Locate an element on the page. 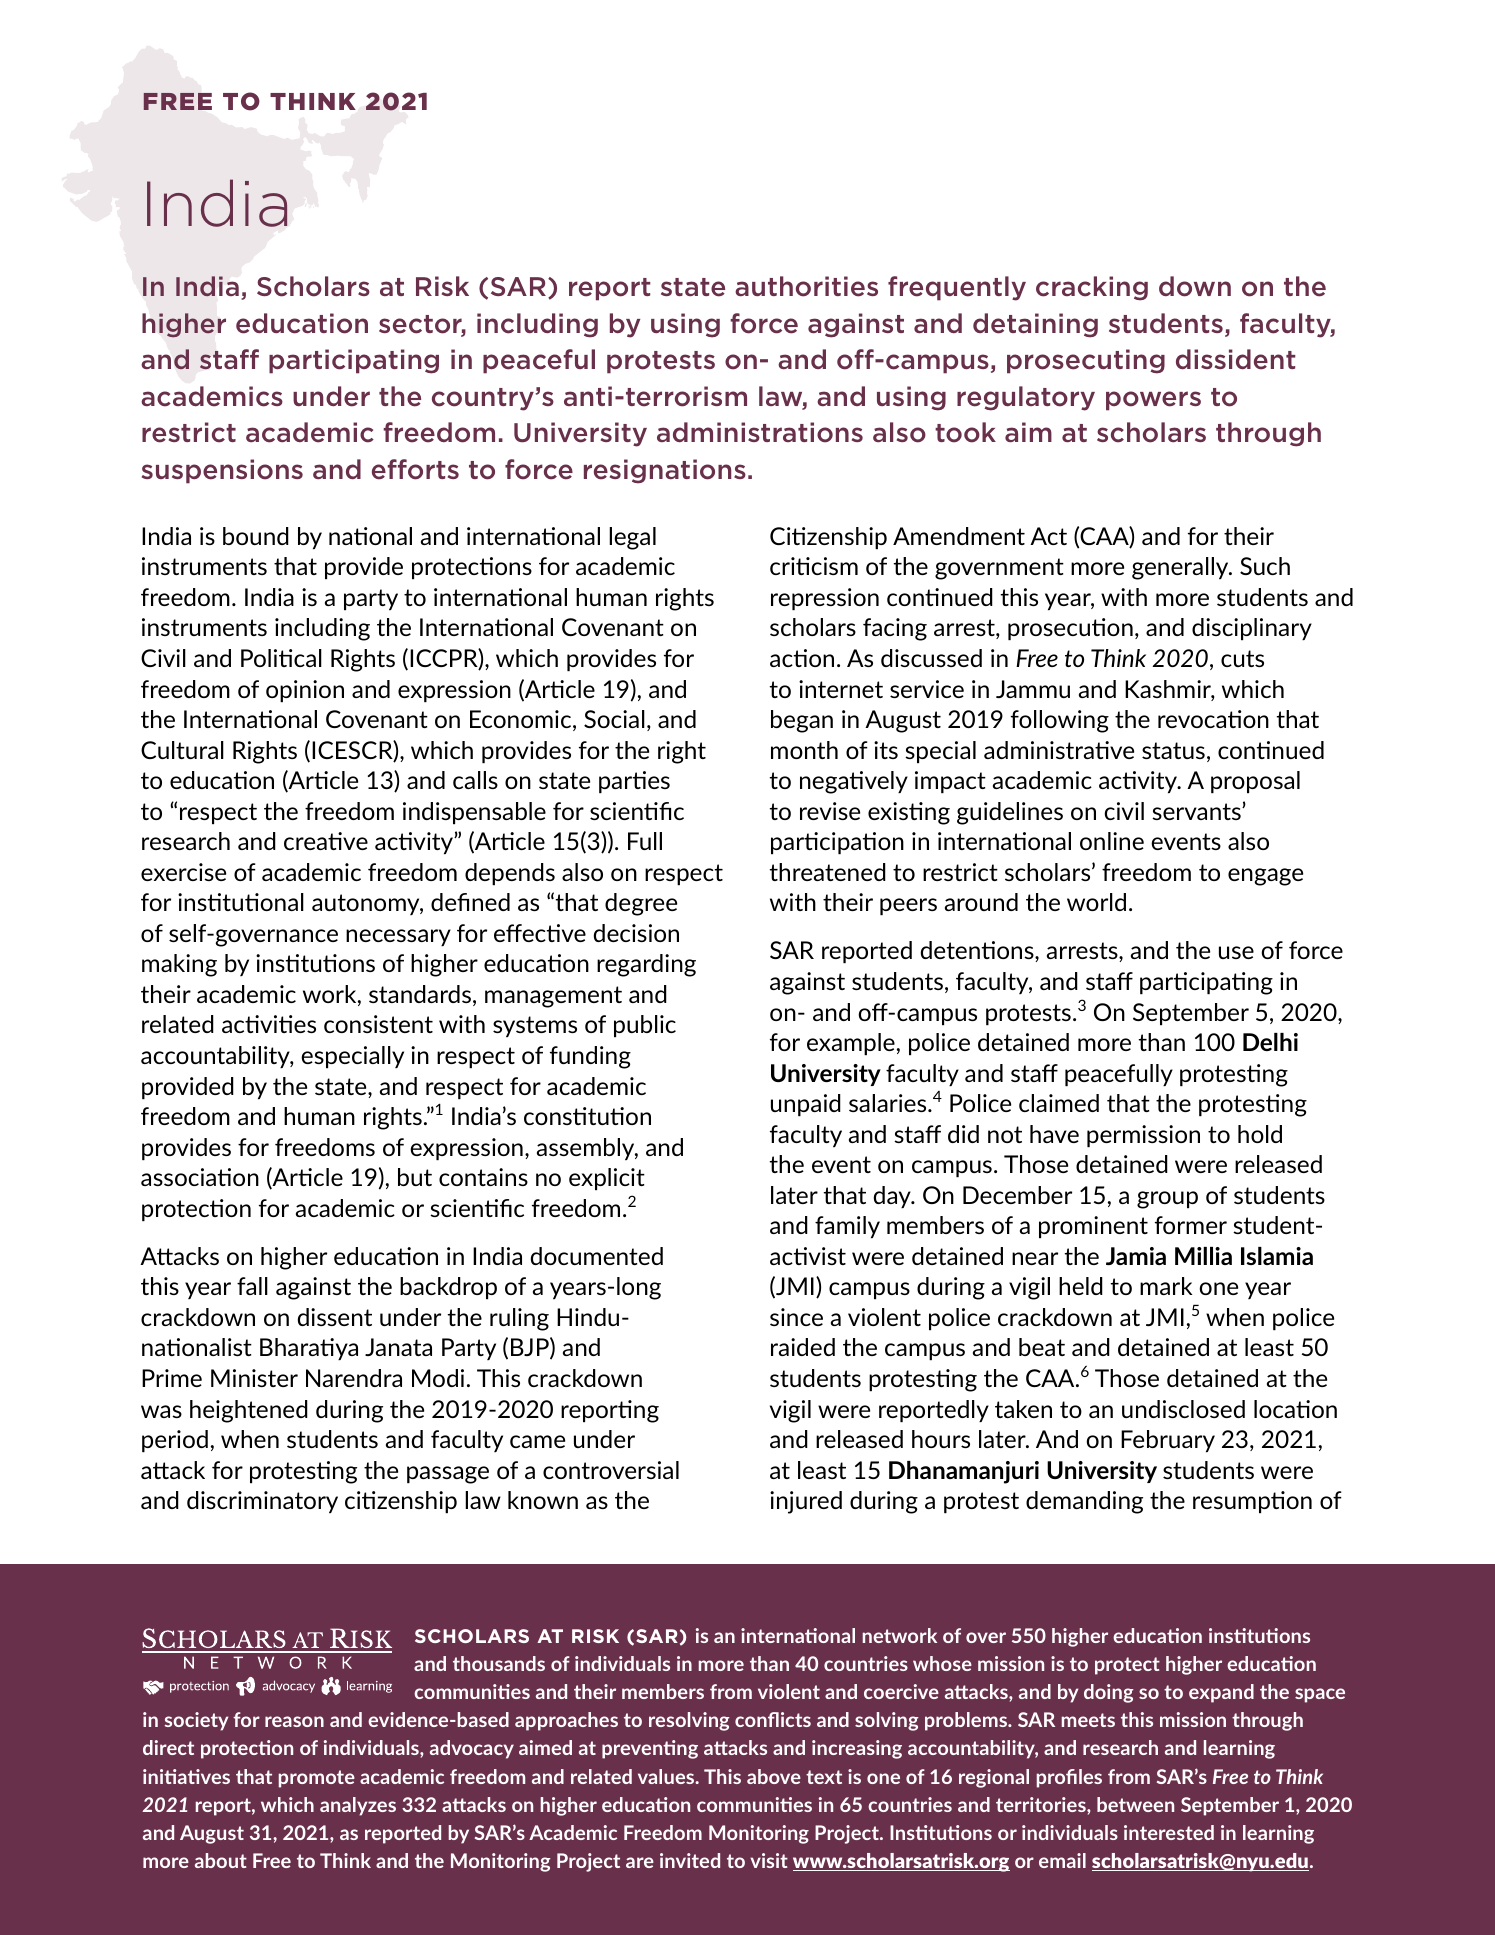  began is located at coordinates (802, 721).
